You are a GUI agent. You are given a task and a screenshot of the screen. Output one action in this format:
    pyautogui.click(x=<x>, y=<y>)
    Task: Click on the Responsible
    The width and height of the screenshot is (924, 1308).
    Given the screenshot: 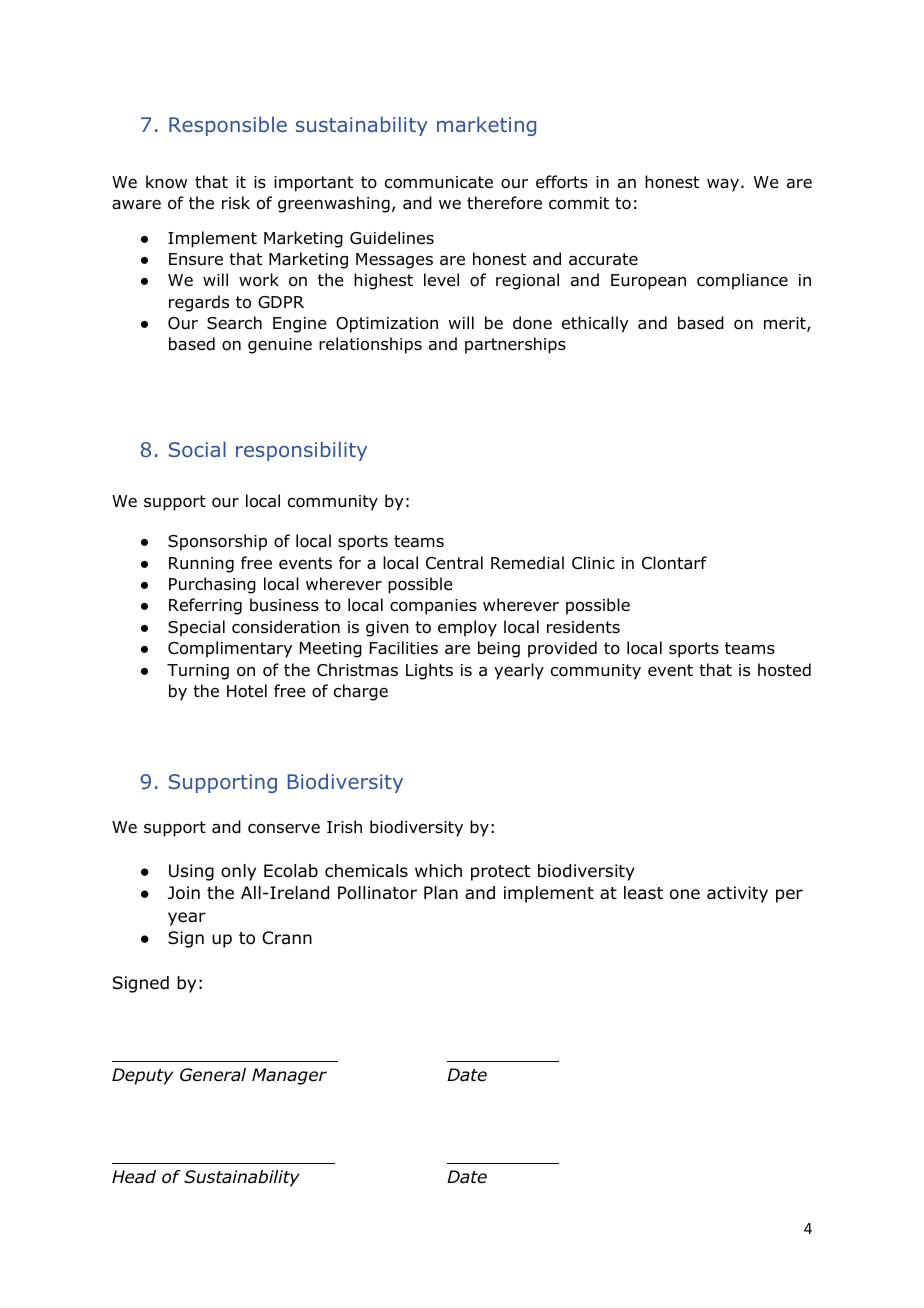 What is the action you would take?
    pyautogui.click(x=228, y=126)
